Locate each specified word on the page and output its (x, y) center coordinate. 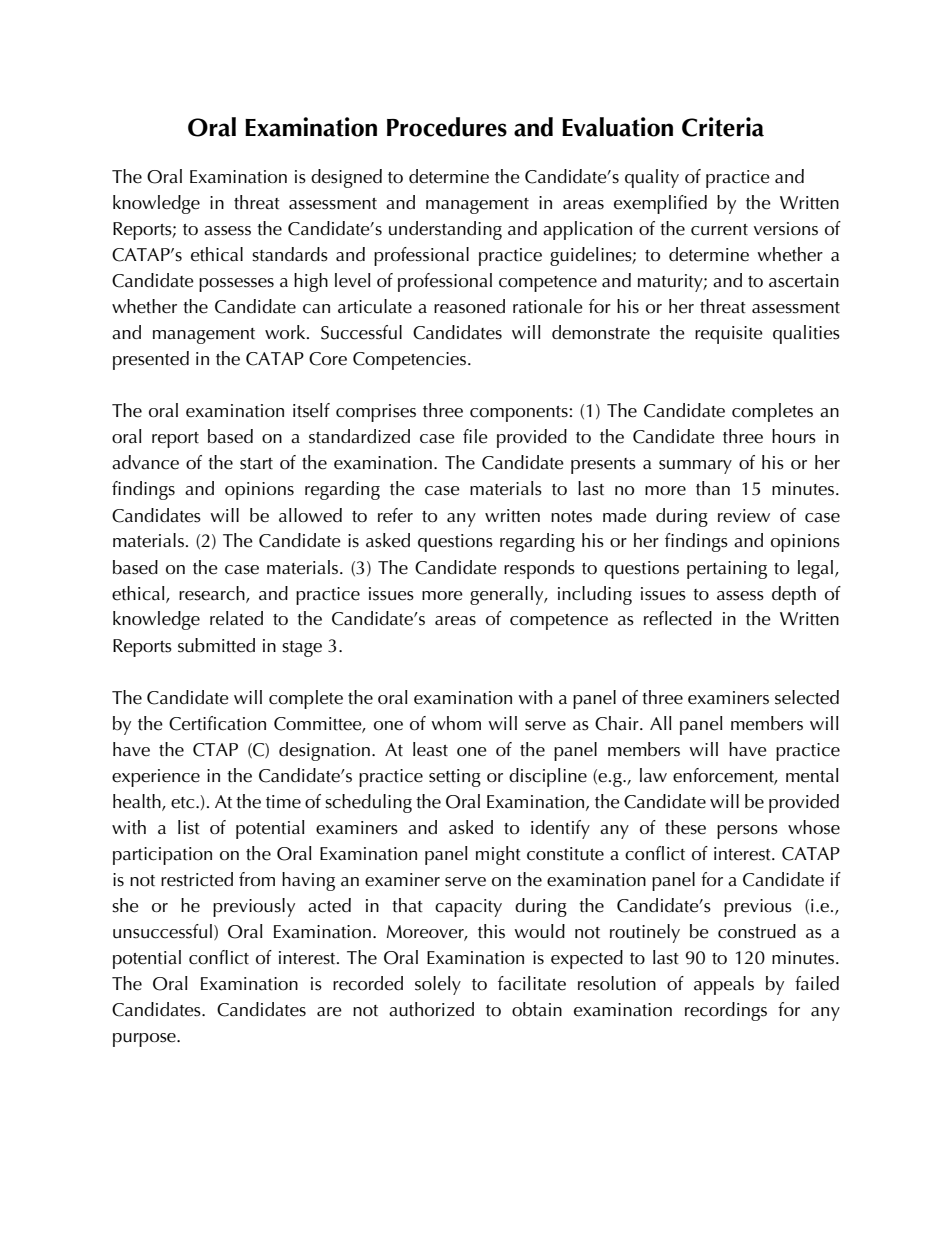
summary (695, 467)
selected (807, 697)
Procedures (447, 127)
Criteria (723, 127)
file (475, 436)
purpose (145, 1040)
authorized (431, 1009)
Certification (217, 723)
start (256, 464)
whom (456, 723)
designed (346, 178)
